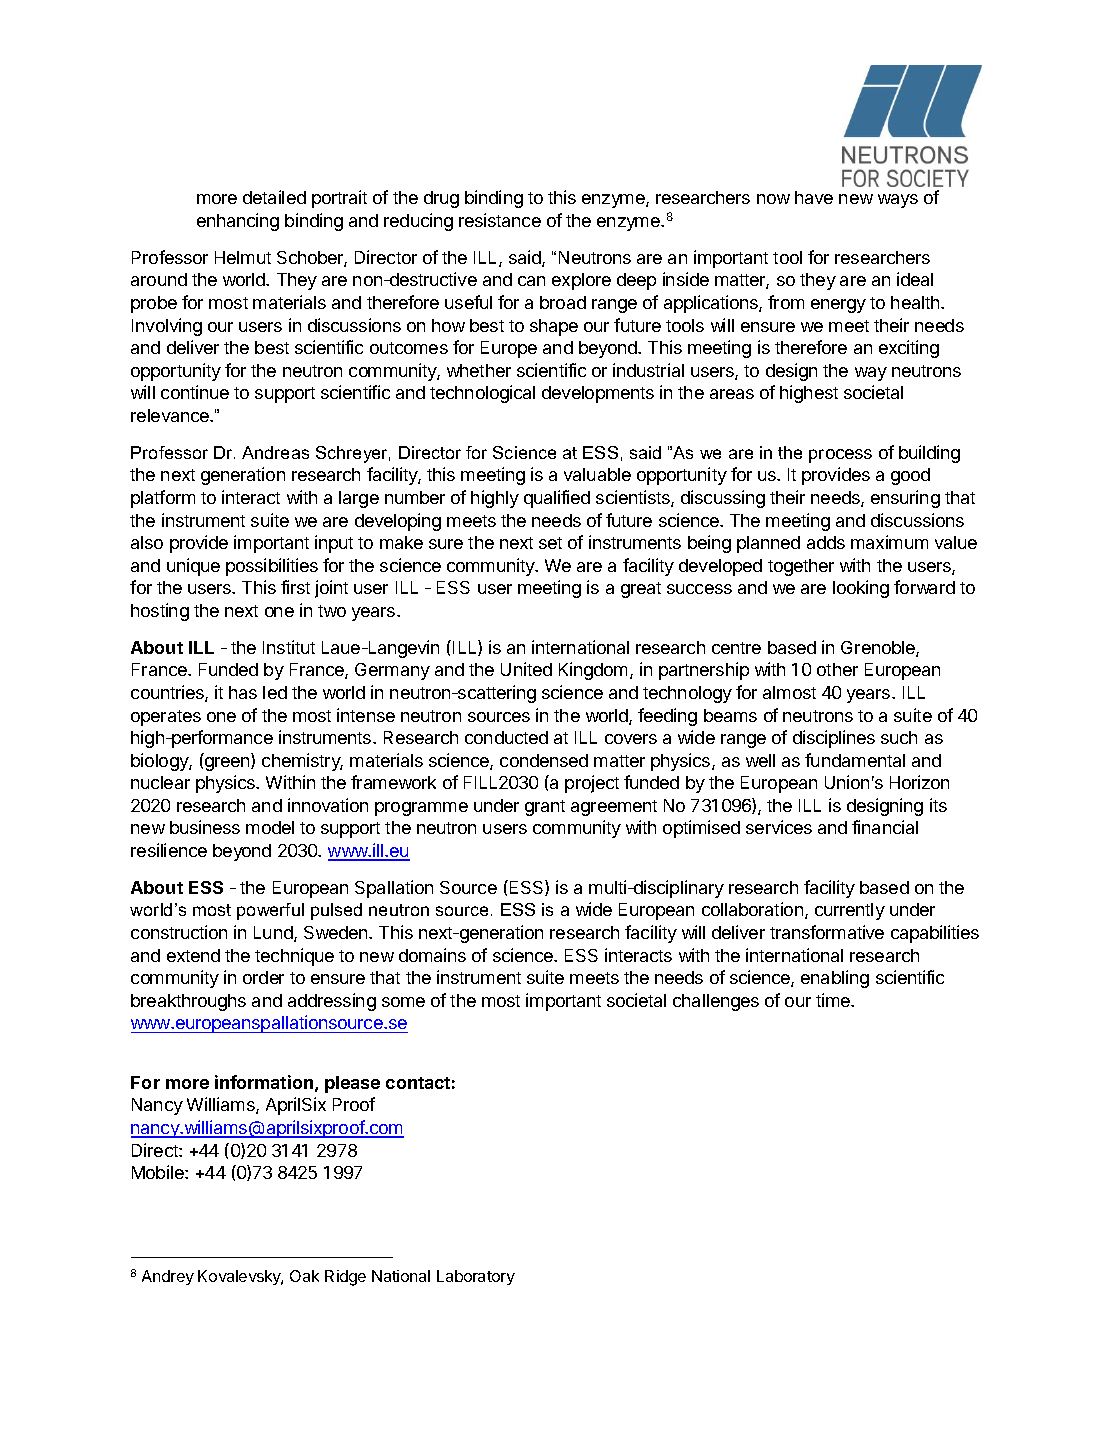 The height and width of the screenshot is (1439, 1112). Describe the element at coordinates (238, 222) in the screenshot. I see `enhancing` at that location.
